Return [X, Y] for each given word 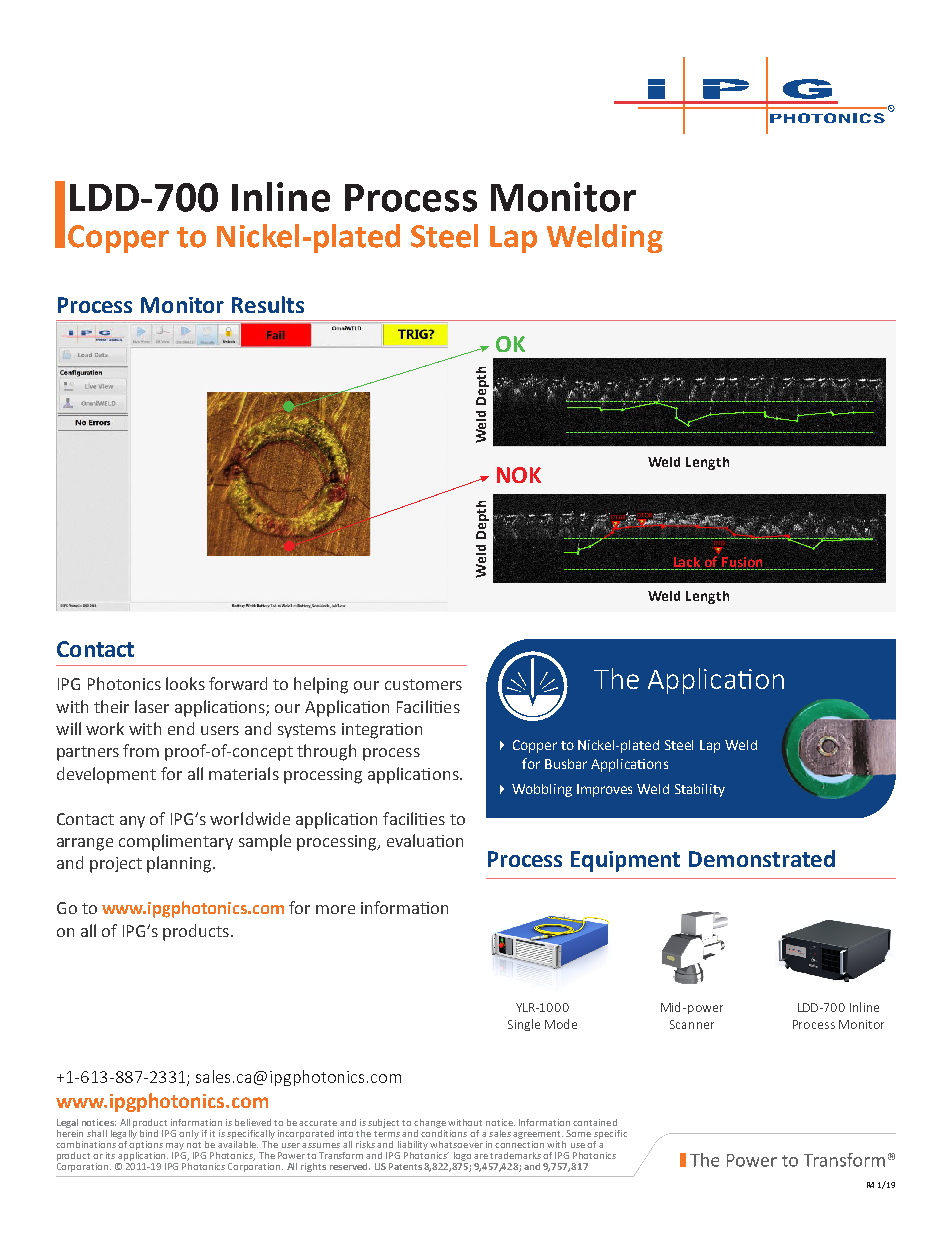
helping [321, 685]
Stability [700, 790]
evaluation [425, 840]
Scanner [692, 1024]
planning [180, 864]
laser [152, 706]
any [132, 822]
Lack [687, 563]
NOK [519, 475]
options [146, 1144]
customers [423, 684]
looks [185, 683]
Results [268, 304]
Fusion [742, 563]
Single [524, 1025]
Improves [604, 790]
